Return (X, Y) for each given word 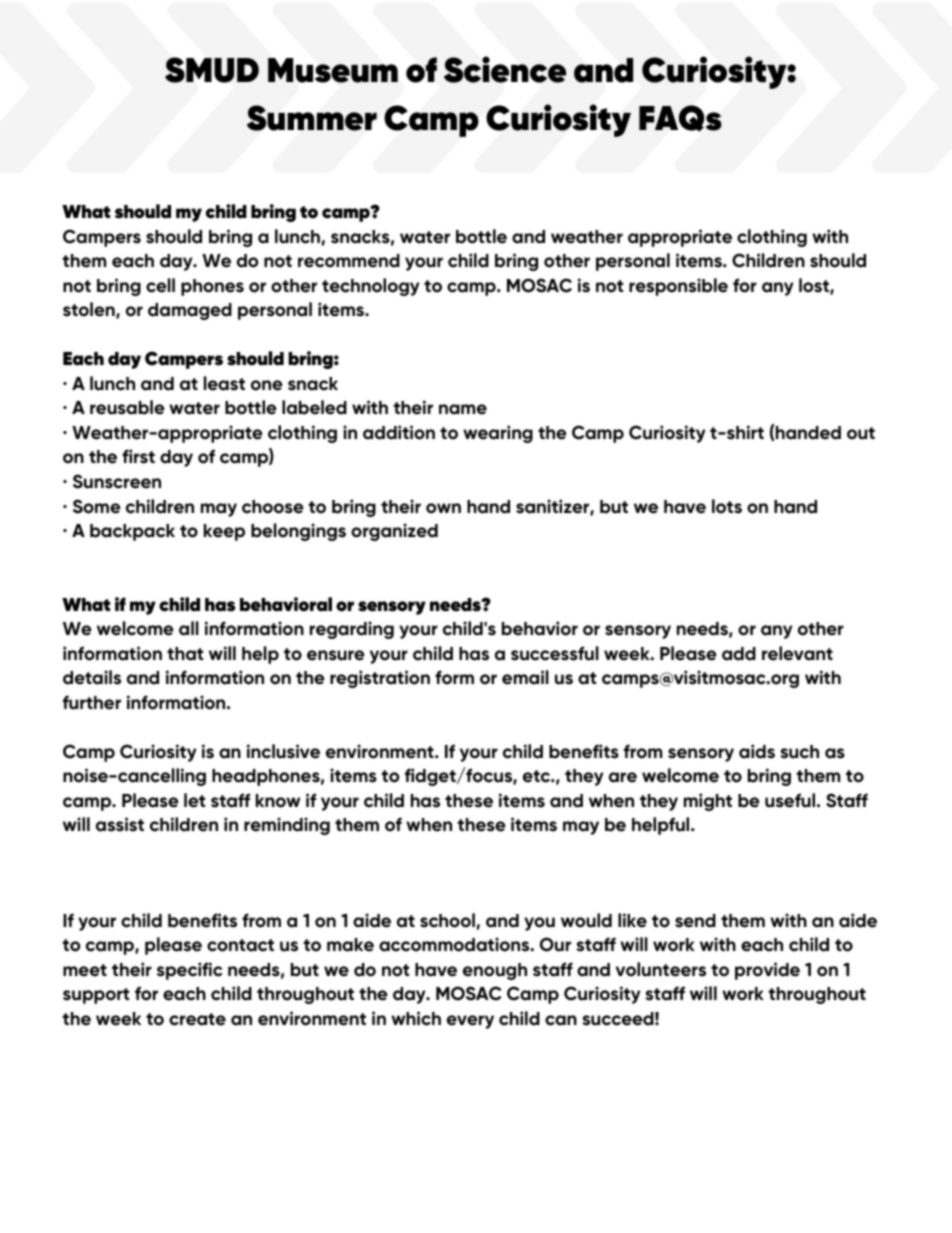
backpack (132, 532)
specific (190, 971)
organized (394, 532)
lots (727, 506)
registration (380, 679)
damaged (190, 311)
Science (505, 69)
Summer (312, 118)
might (708, 802)
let (194, 800)
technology (370, 287)
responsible (678, 287)
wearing (498, 434)
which (416, 1018)
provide (767, 971)
